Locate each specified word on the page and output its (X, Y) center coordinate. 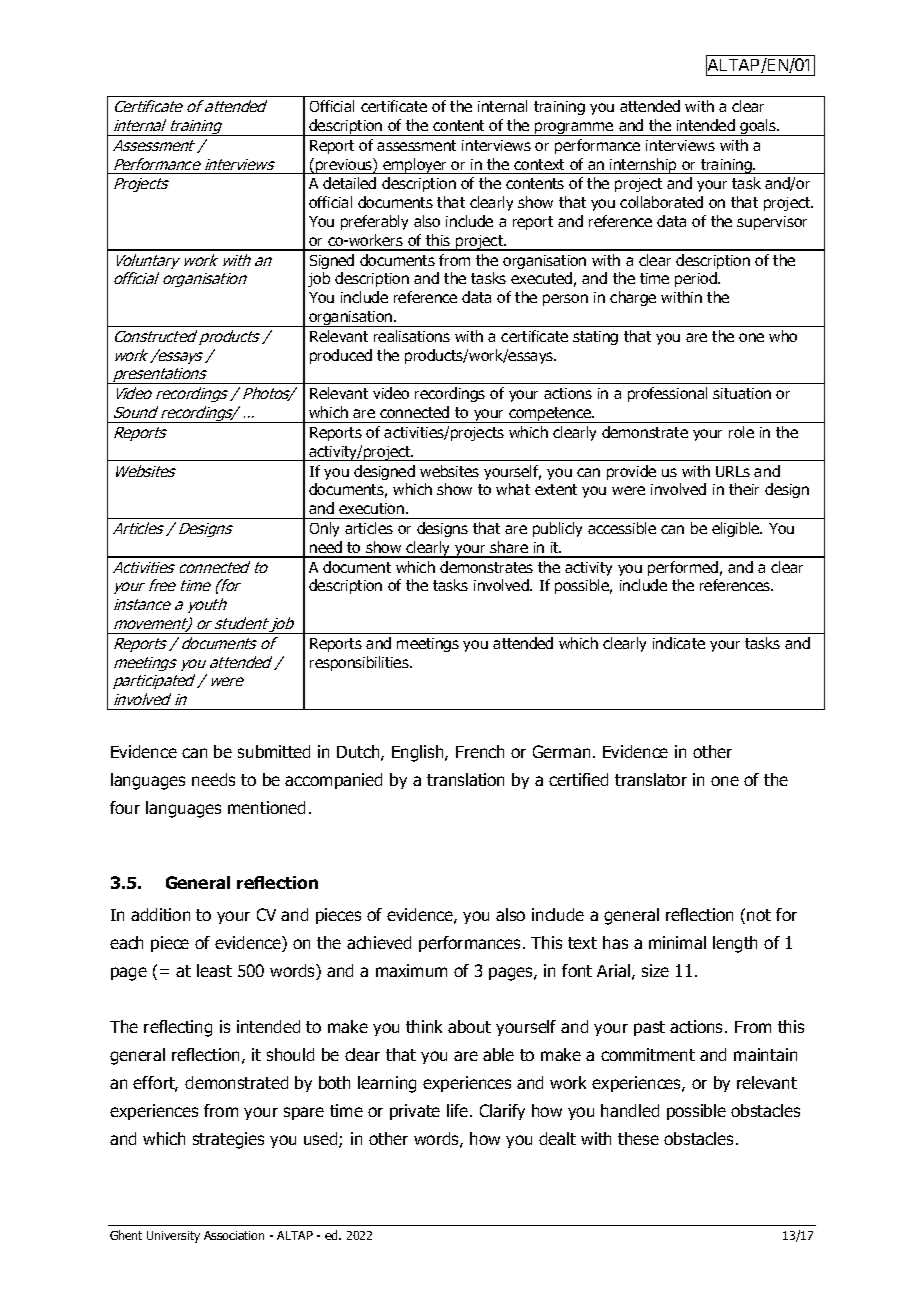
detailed (349, 183)
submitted (274, 751)
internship (643, 166)
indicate (679, 643)
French (480, 751)
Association (234, 1235)
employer (415, 166)
